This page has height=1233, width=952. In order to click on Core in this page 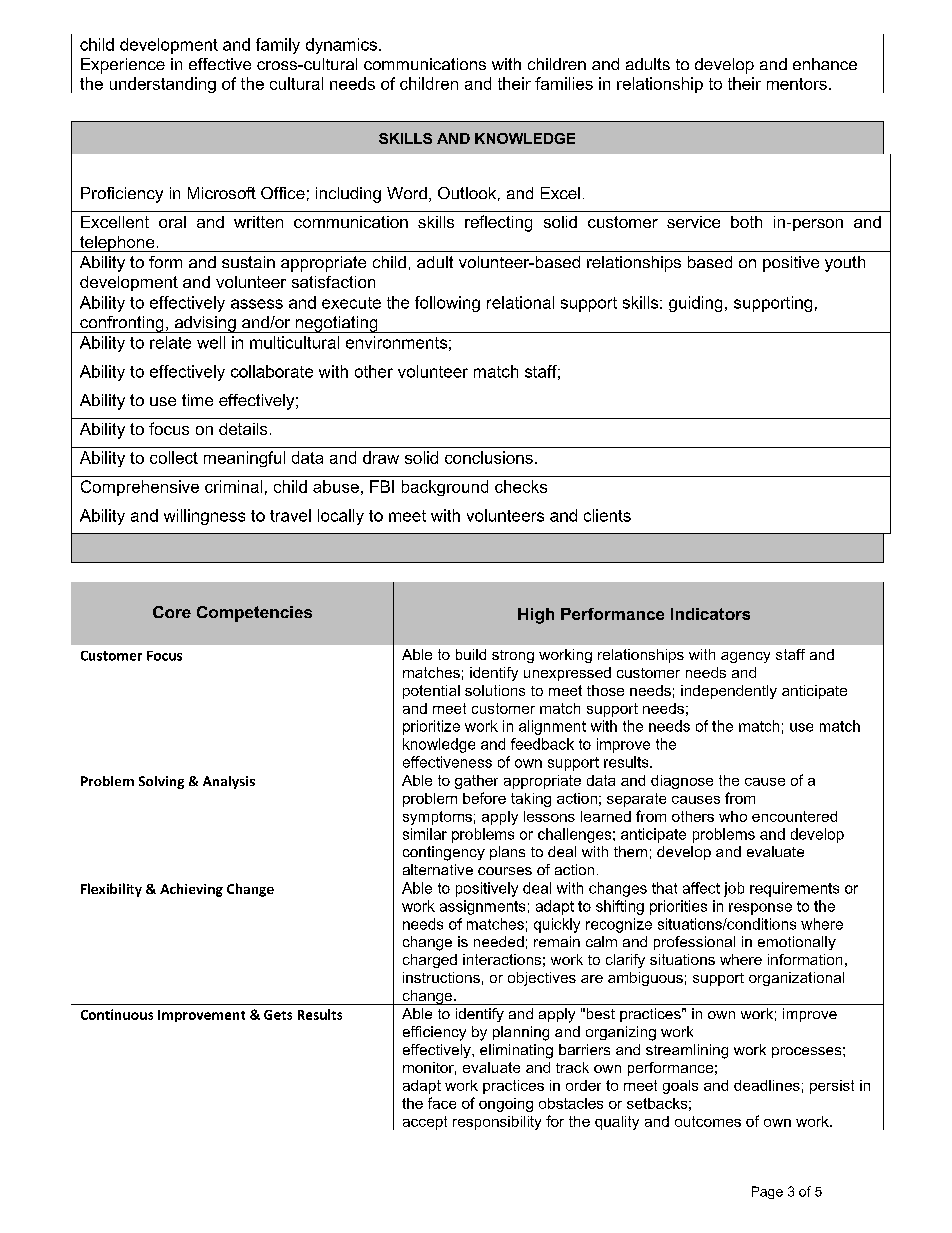, I will do `click(172, 612)`.
